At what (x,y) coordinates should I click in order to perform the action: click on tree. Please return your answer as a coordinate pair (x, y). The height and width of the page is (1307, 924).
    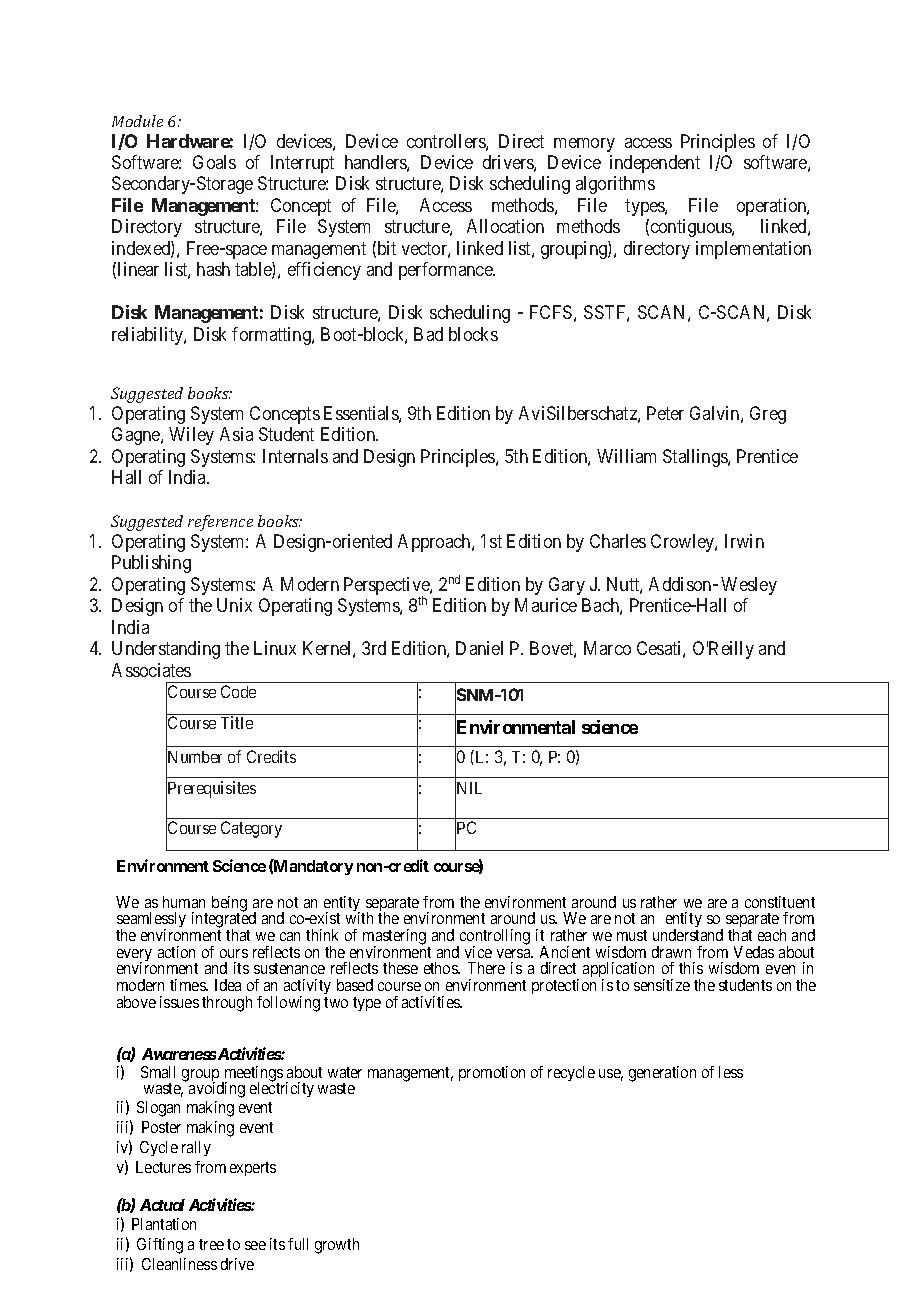
    Looking at the image, I should click on (211, 1244).
